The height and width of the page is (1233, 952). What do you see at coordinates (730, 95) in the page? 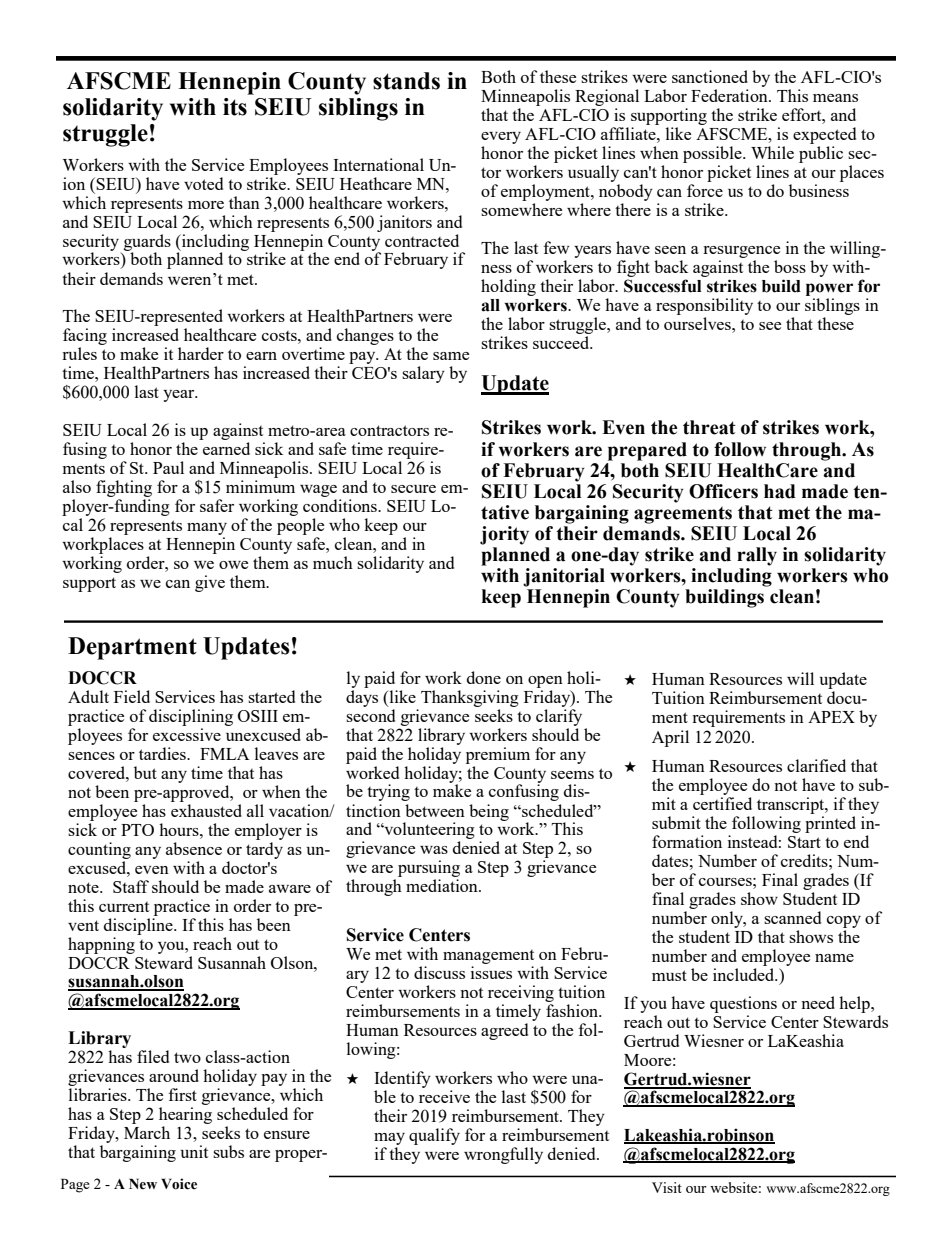
I see `Federation` at bounding box center [730, 95].
